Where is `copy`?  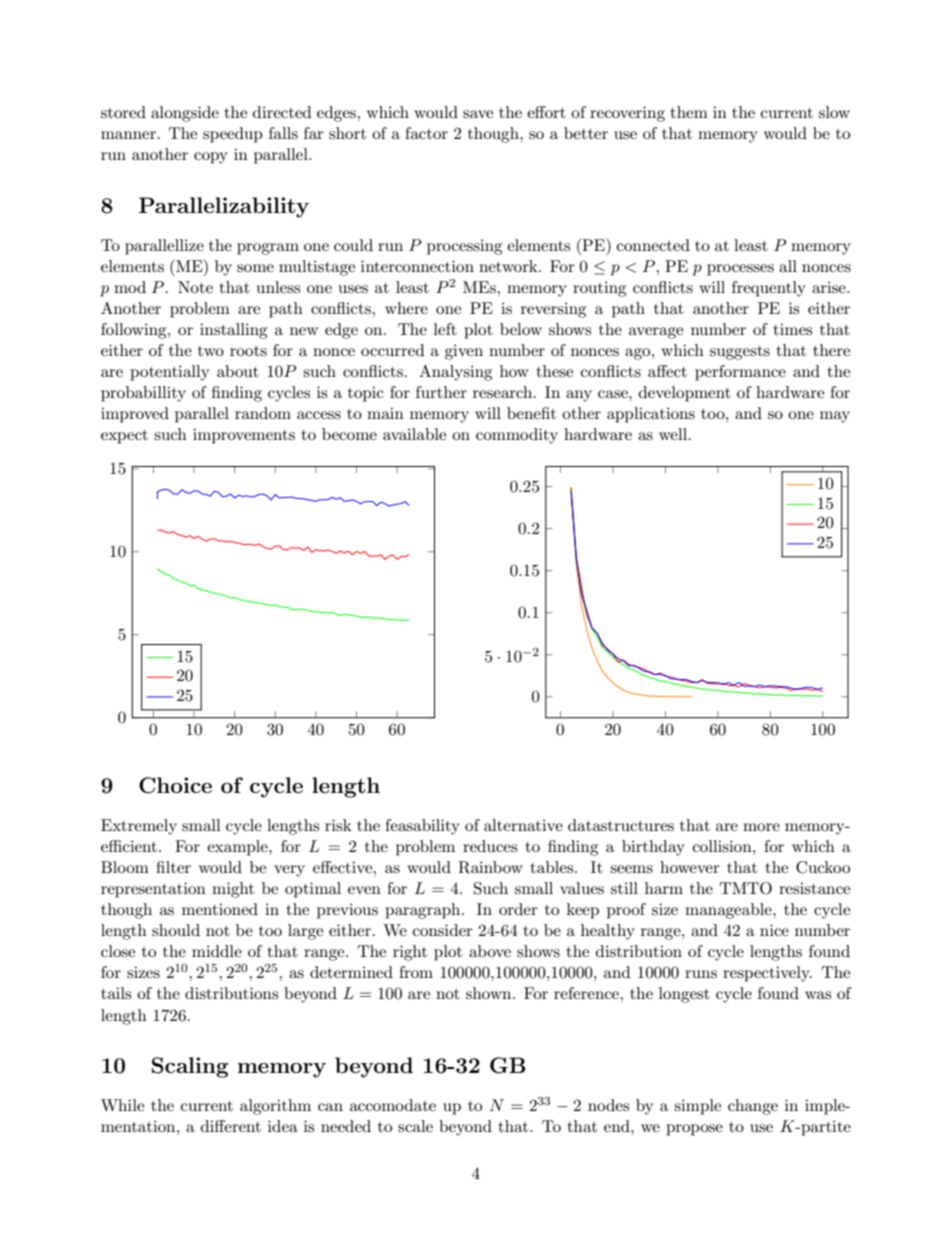 copy is located at coordinates (211, 158).
